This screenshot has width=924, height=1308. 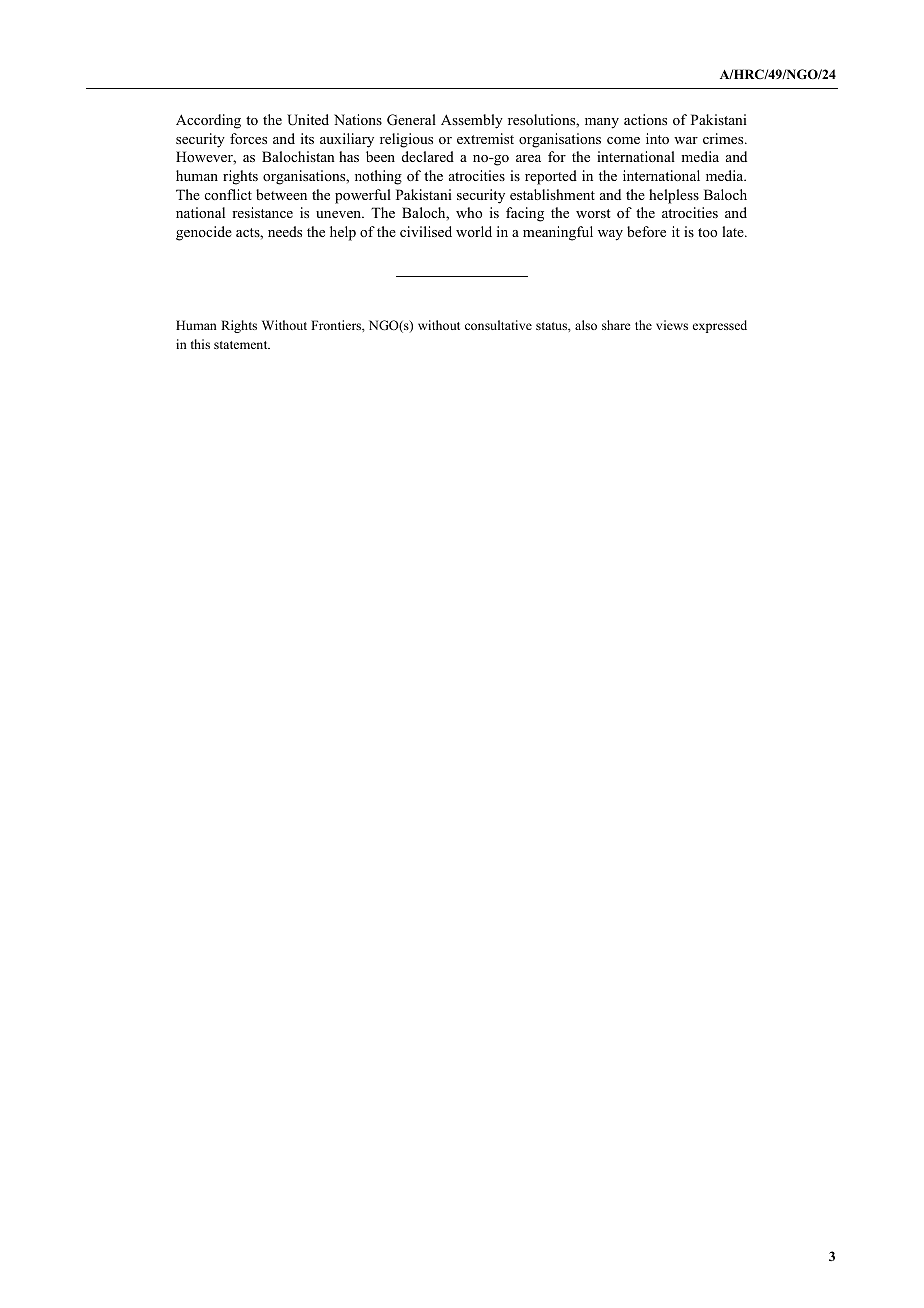 I want to click on United, so click(x=308, y=120).
